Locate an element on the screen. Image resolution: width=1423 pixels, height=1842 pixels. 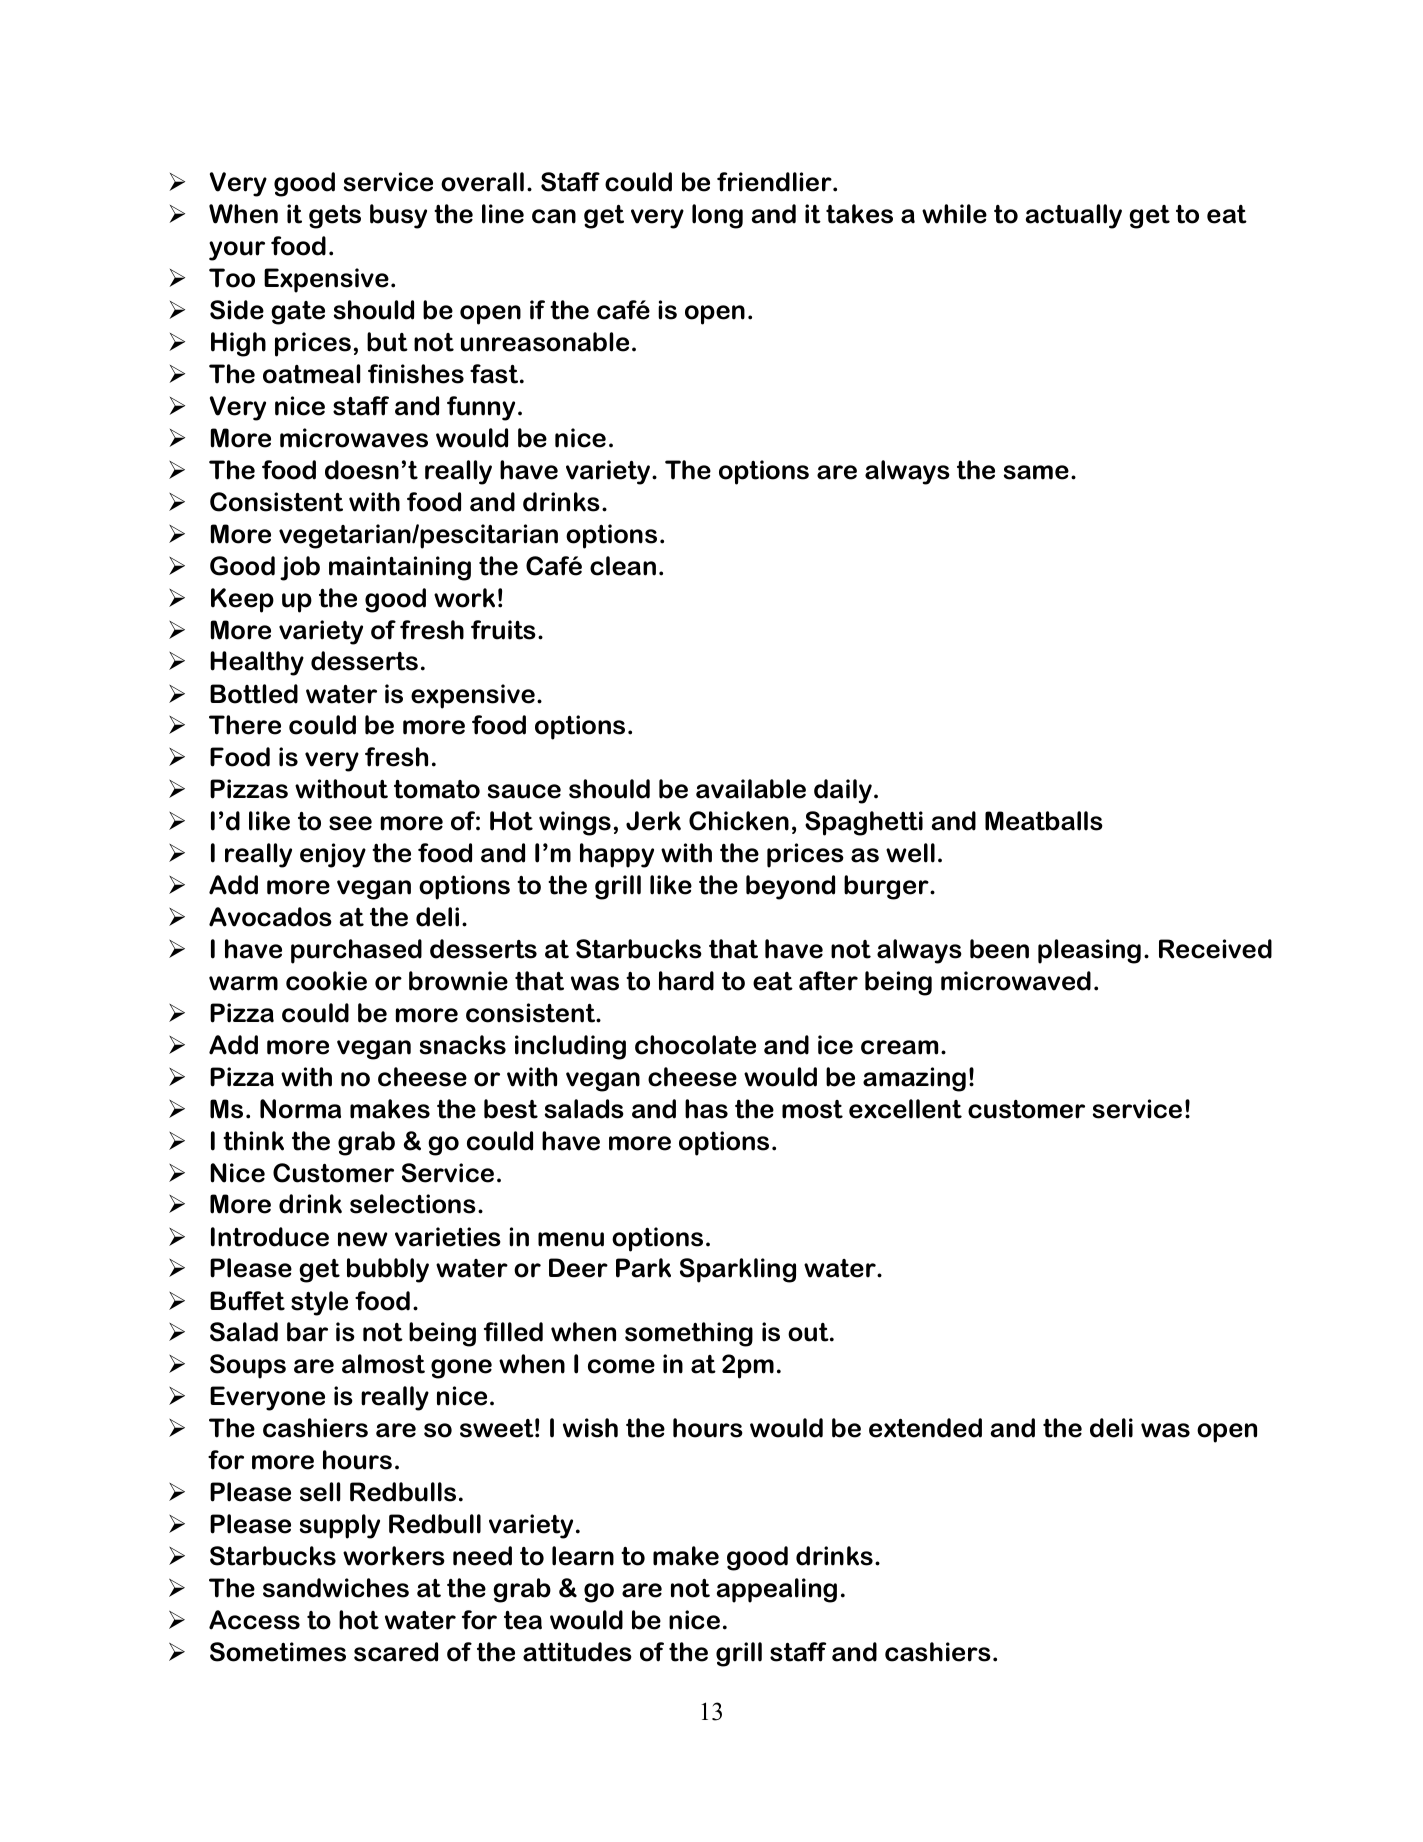
actually is located at coordinates (1074, 216).
